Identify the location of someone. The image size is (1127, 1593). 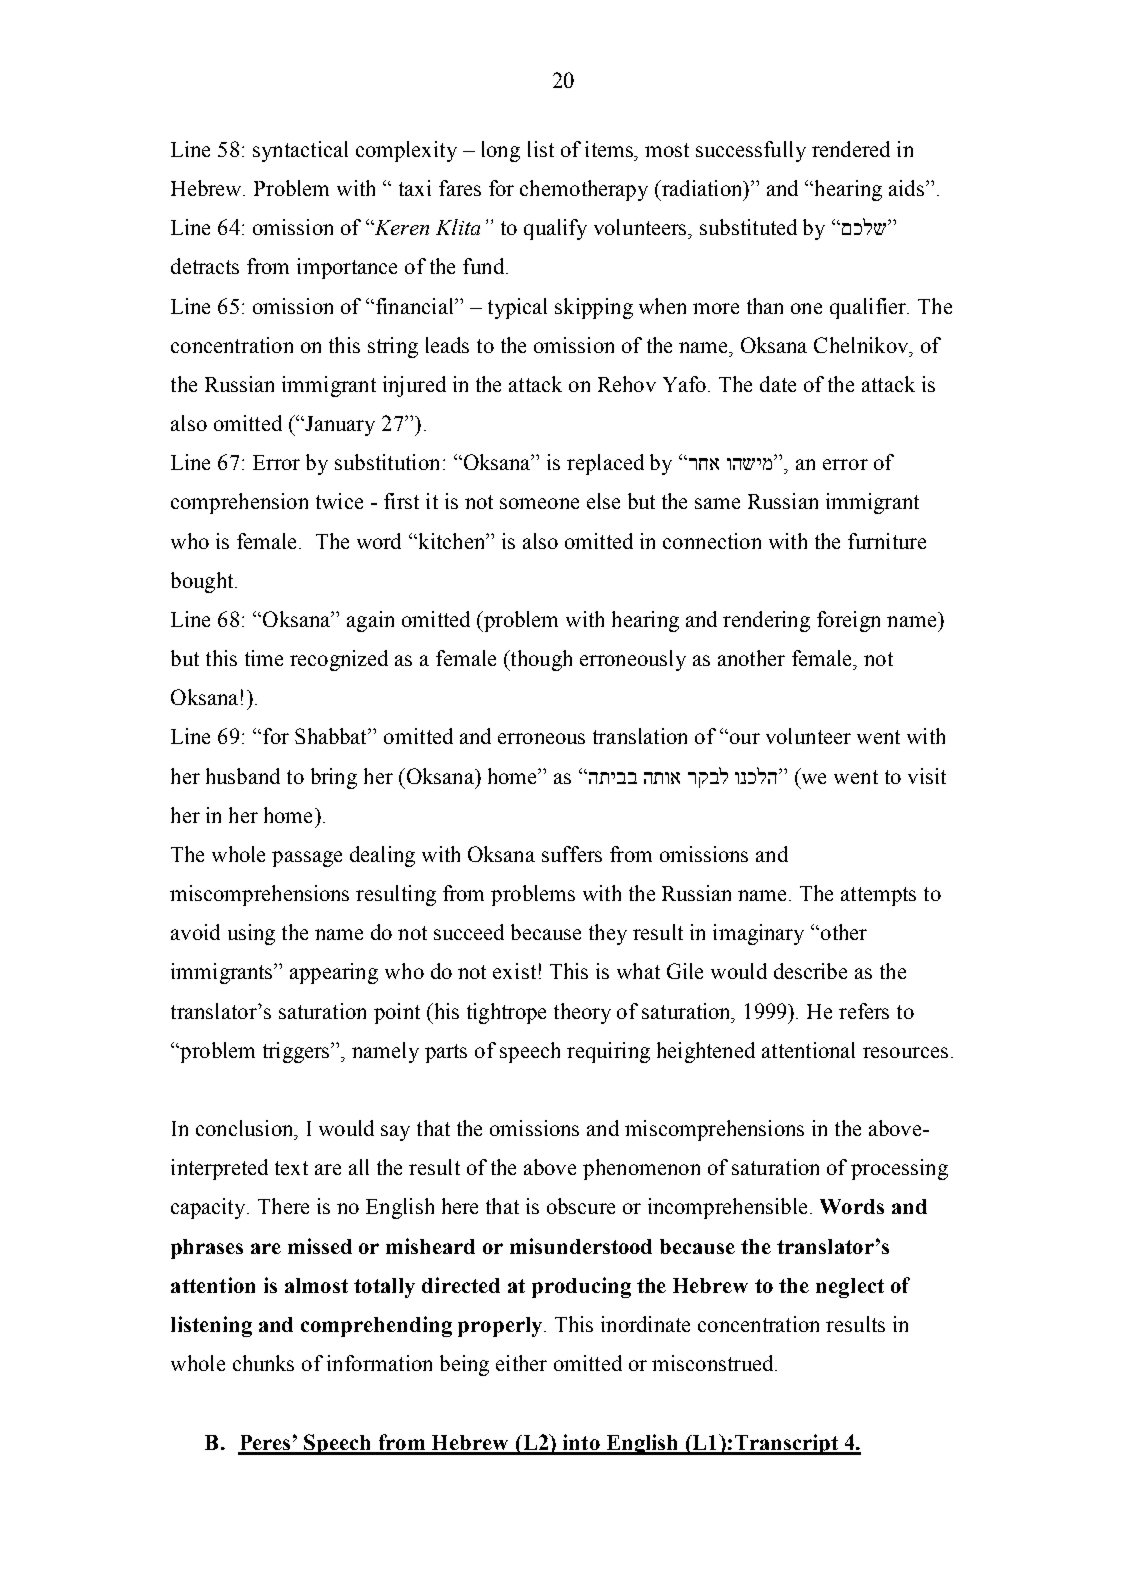
(539, 503).
